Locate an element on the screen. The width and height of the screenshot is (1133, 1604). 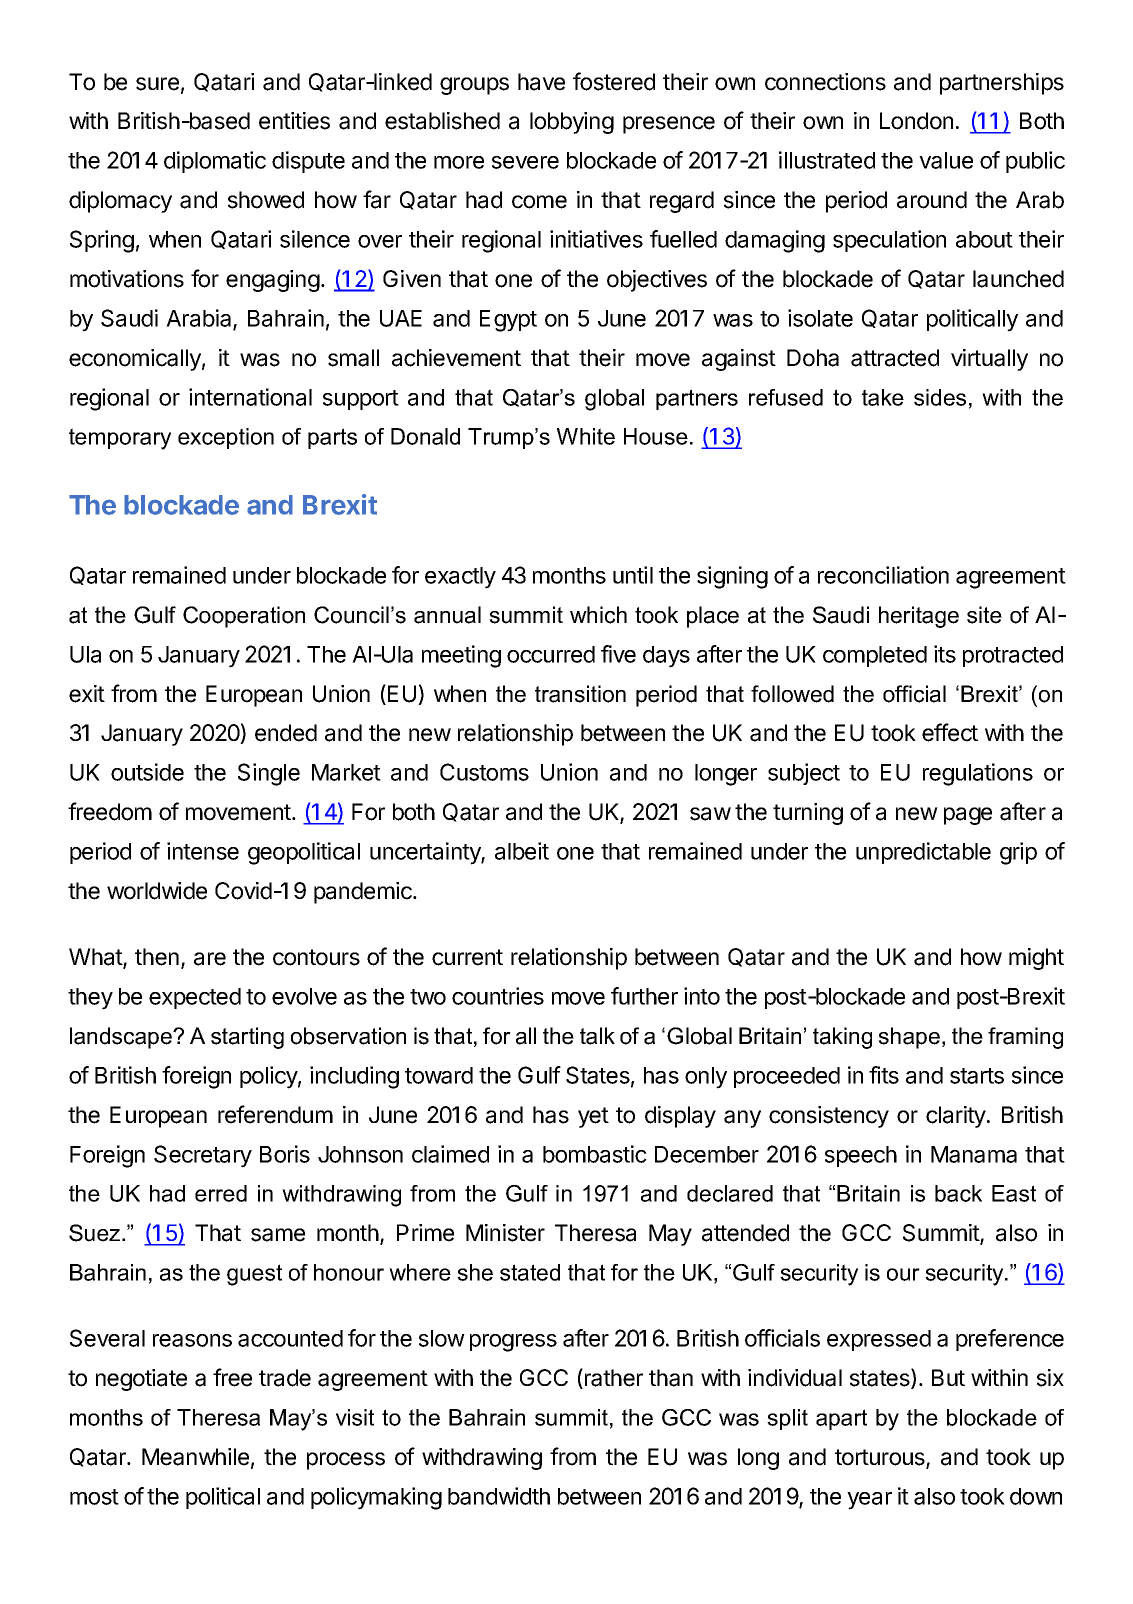
talk is located at coordinates (597, 1036).
